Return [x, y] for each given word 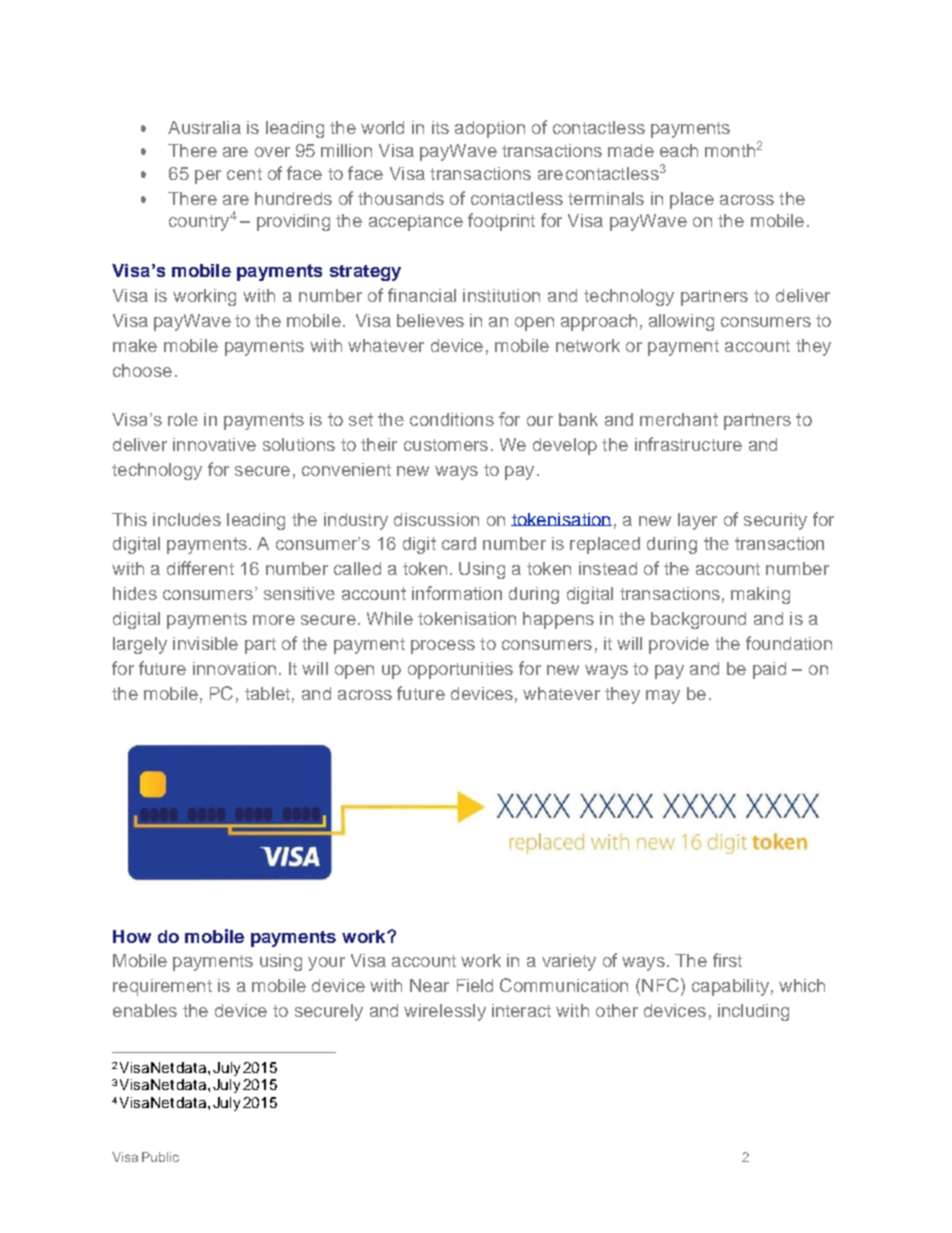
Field [475, 985]
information [457, 593]
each [679, 150]
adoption [490, 129]
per [208, 177]
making [760, 595]
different [200, 568]
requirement [162, 987]
